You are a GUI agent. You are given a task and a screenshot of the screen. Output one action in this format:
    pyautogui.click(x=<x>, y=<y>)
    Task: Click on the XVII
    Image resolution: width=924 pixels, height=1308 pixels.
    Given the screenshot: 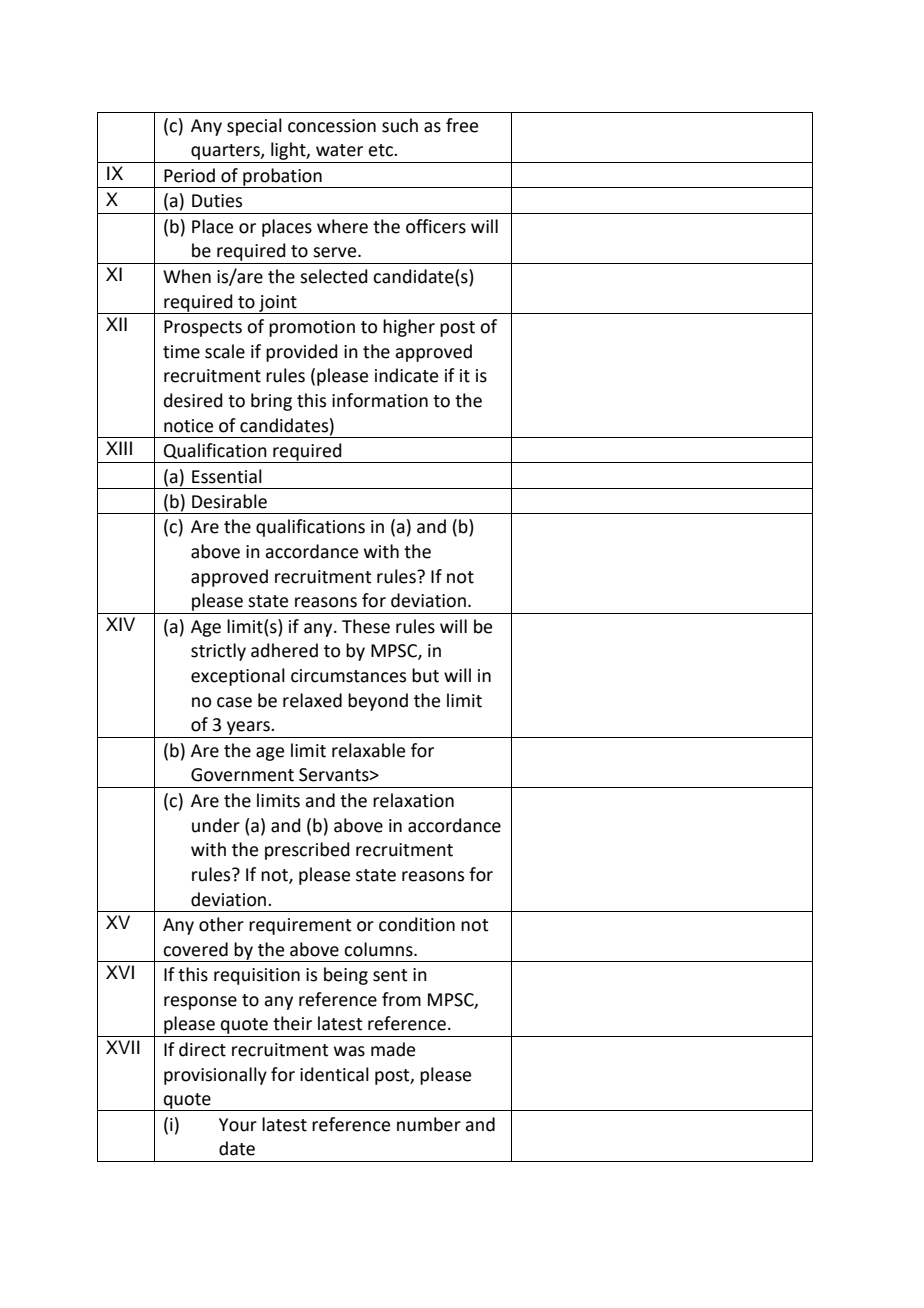 What is the action you would take?
    pyautogui.click(x=123, y=1047)
